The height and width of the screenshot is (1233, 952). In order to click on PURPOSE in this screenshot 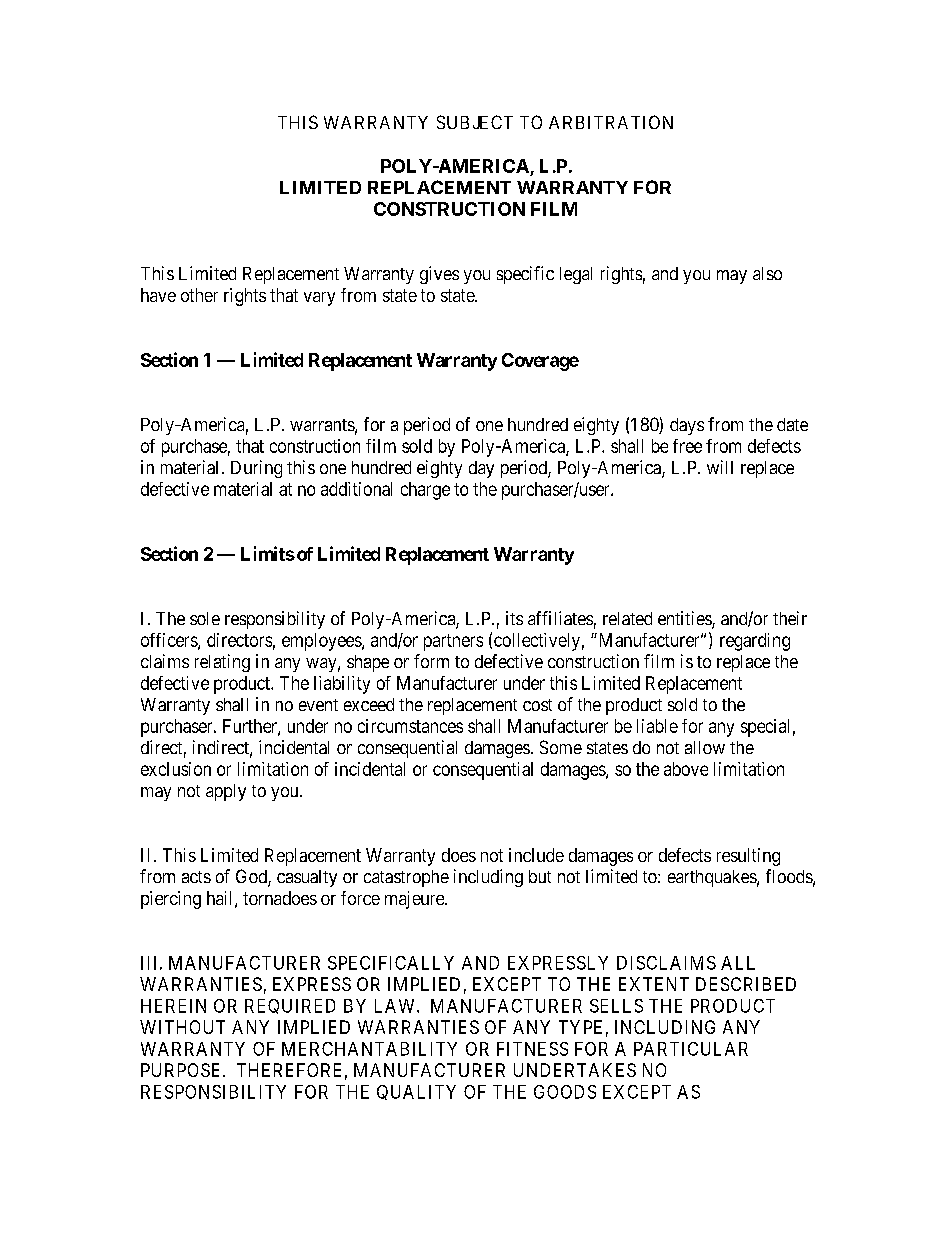, I will do `click(182, 1070)`.
